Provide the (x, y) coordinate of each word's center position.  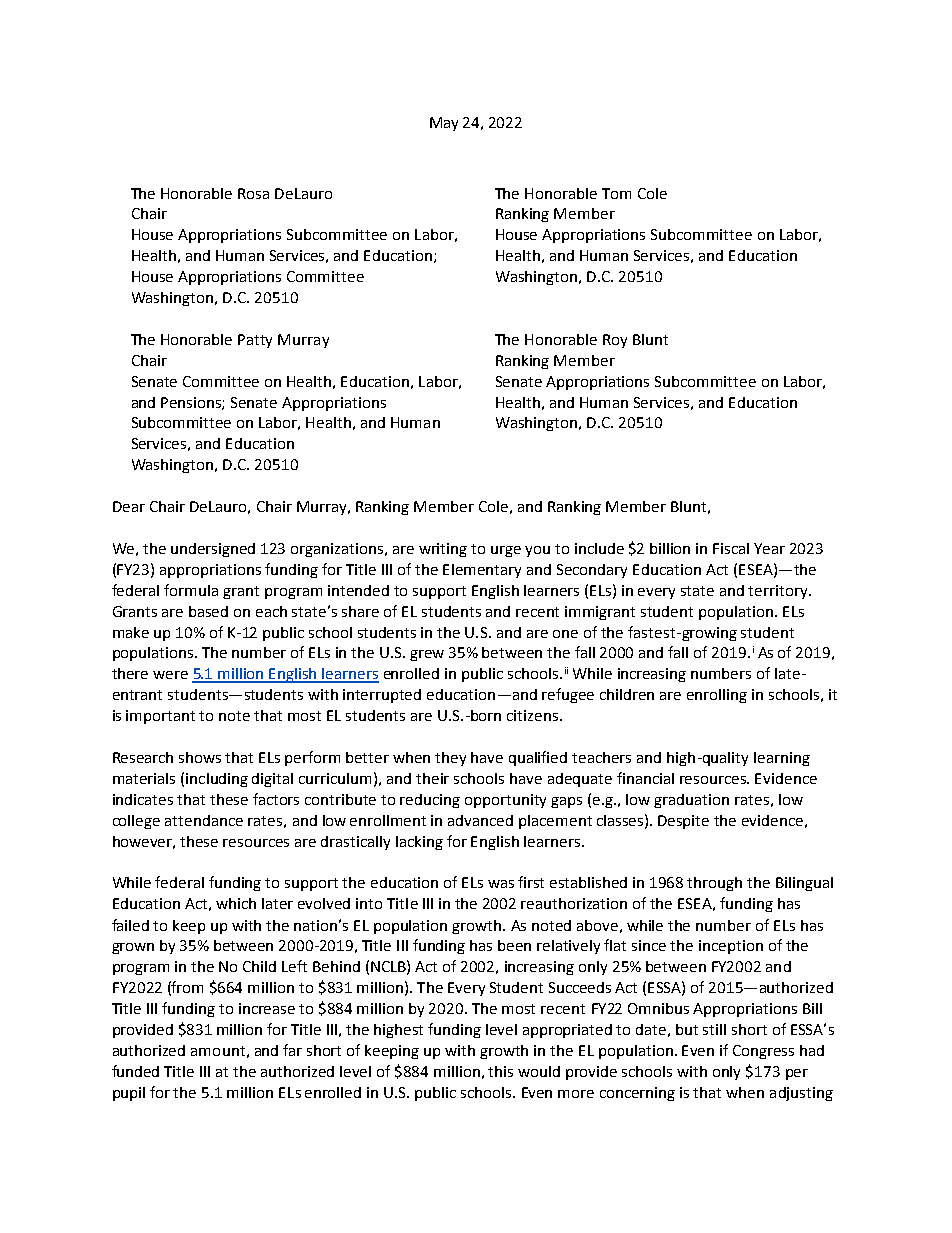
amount (218, 1051)
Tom (616, 193)
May (444, 124)
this (500, 1071)
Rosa (253, 193)
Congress (763, 1052)
